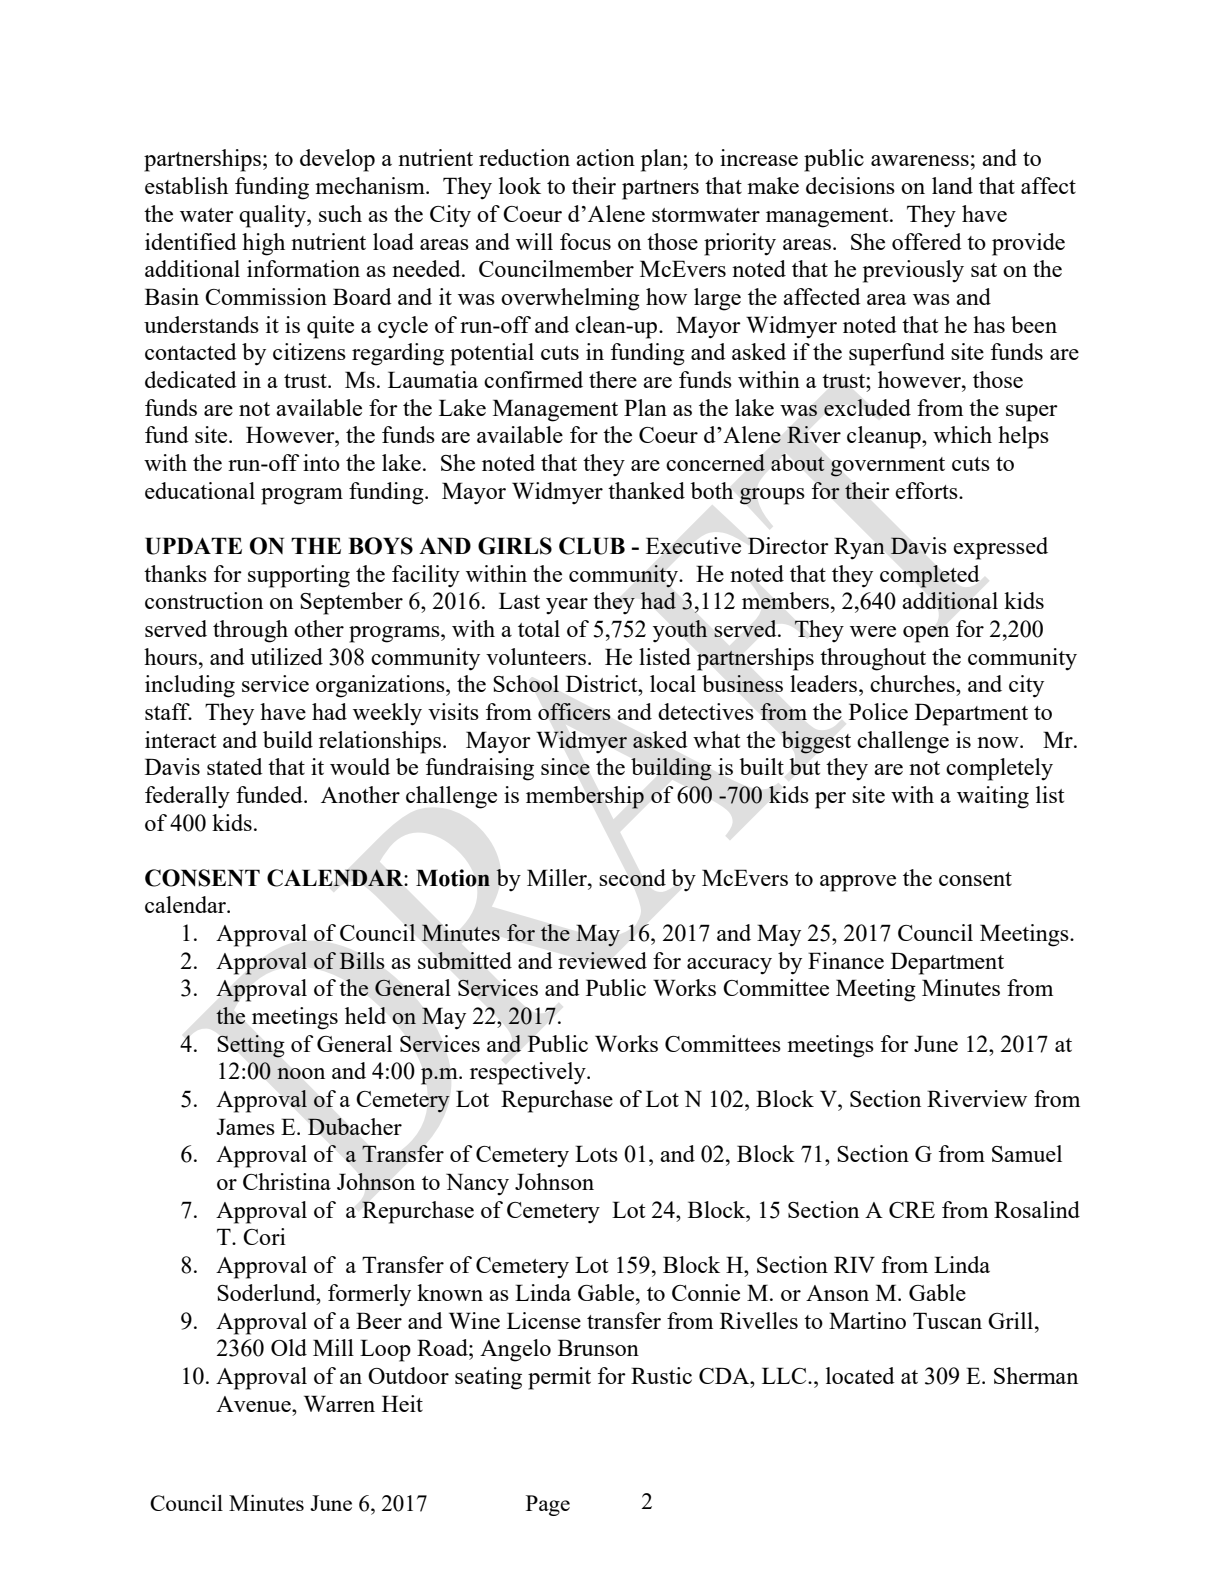  Describe the element at coordinates (254, 1404) in the screenshot. I see `Avenue` at that location.
